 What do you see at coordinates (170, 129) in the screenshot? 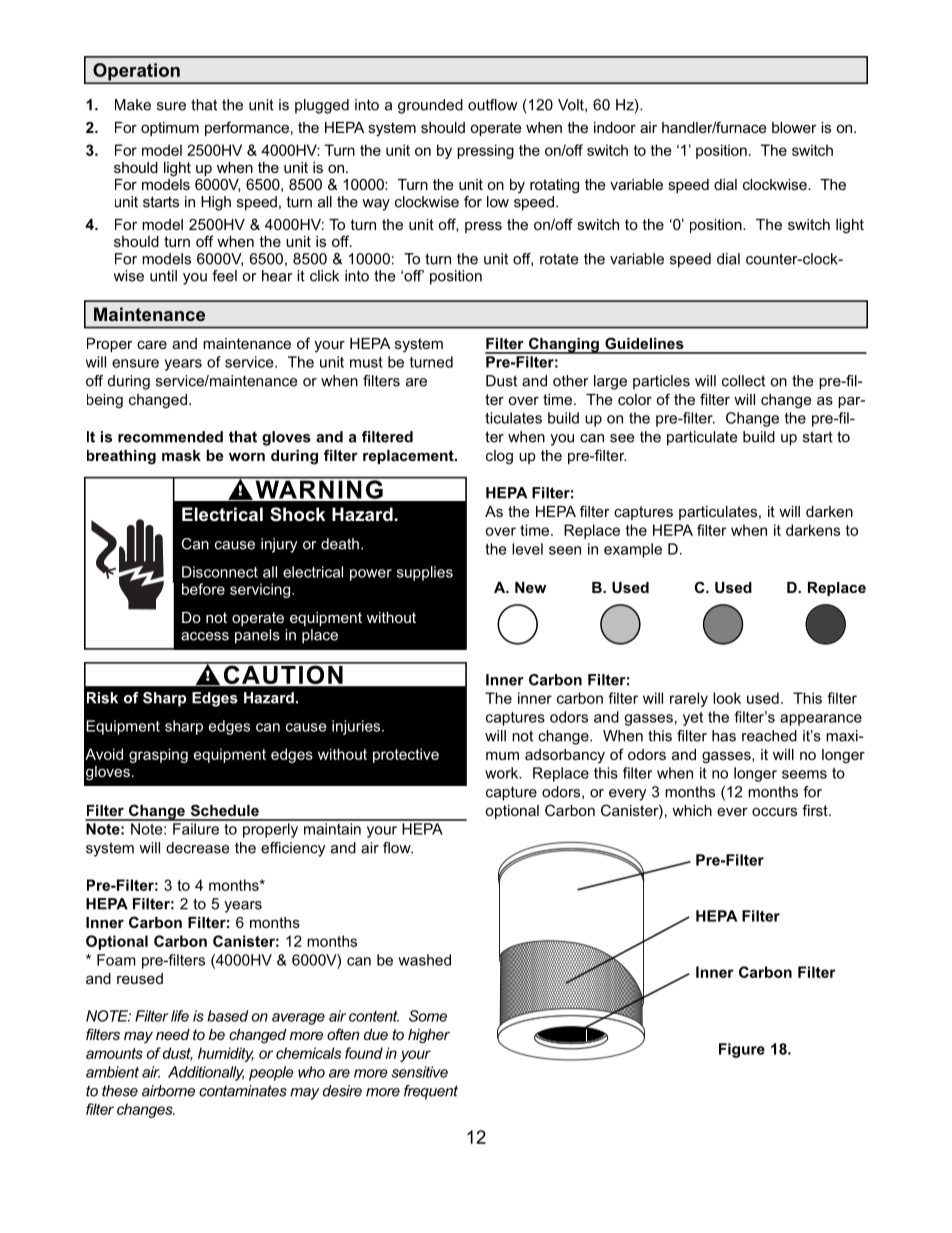
I see `optimum` at bounding box center [170, 129].
